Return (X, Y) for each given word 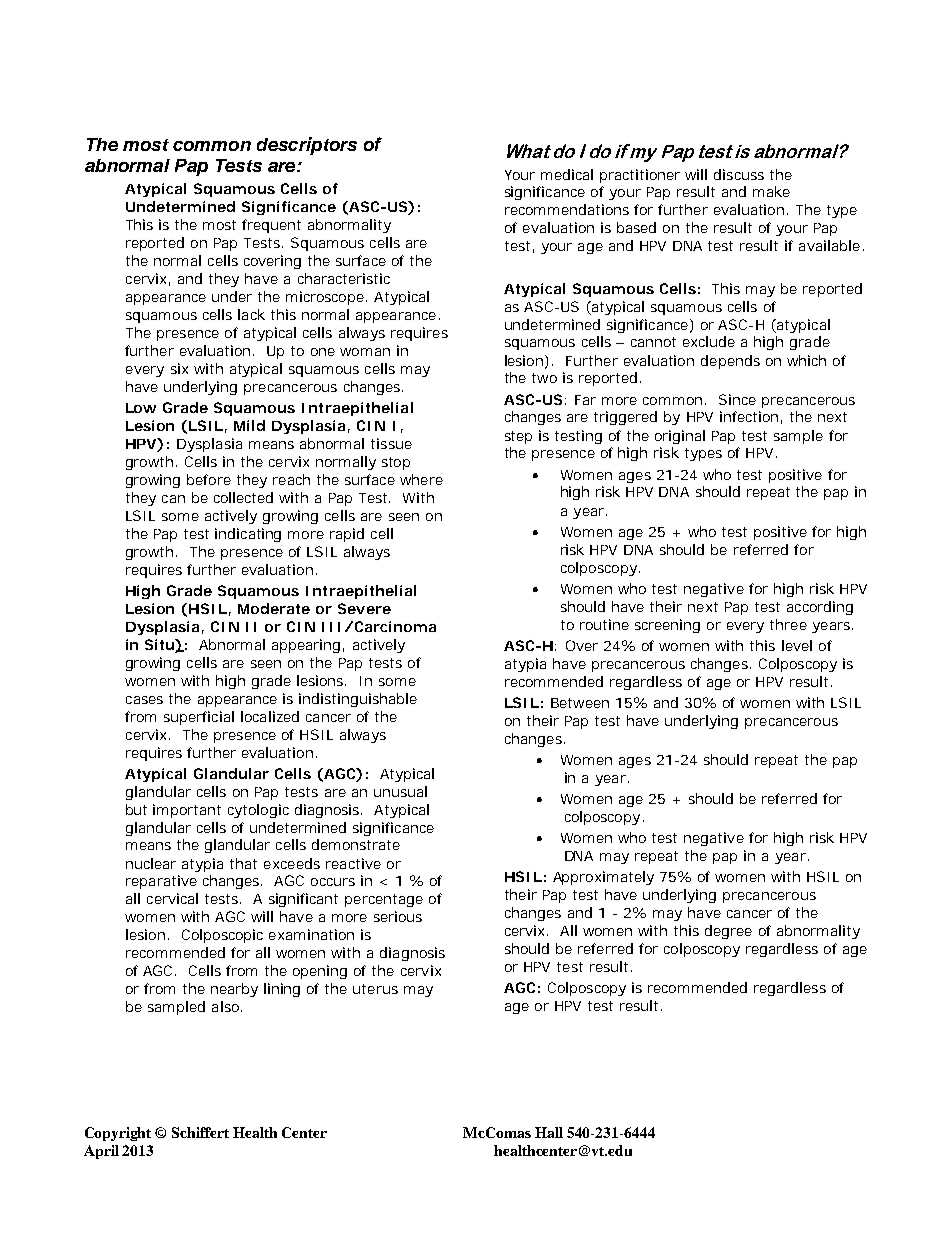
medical (567, 174)
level (797, 645)
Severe (364, 608)
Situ (160, 644)
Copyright (118, 1134)
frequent (271, 226)
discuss (739, 174)
